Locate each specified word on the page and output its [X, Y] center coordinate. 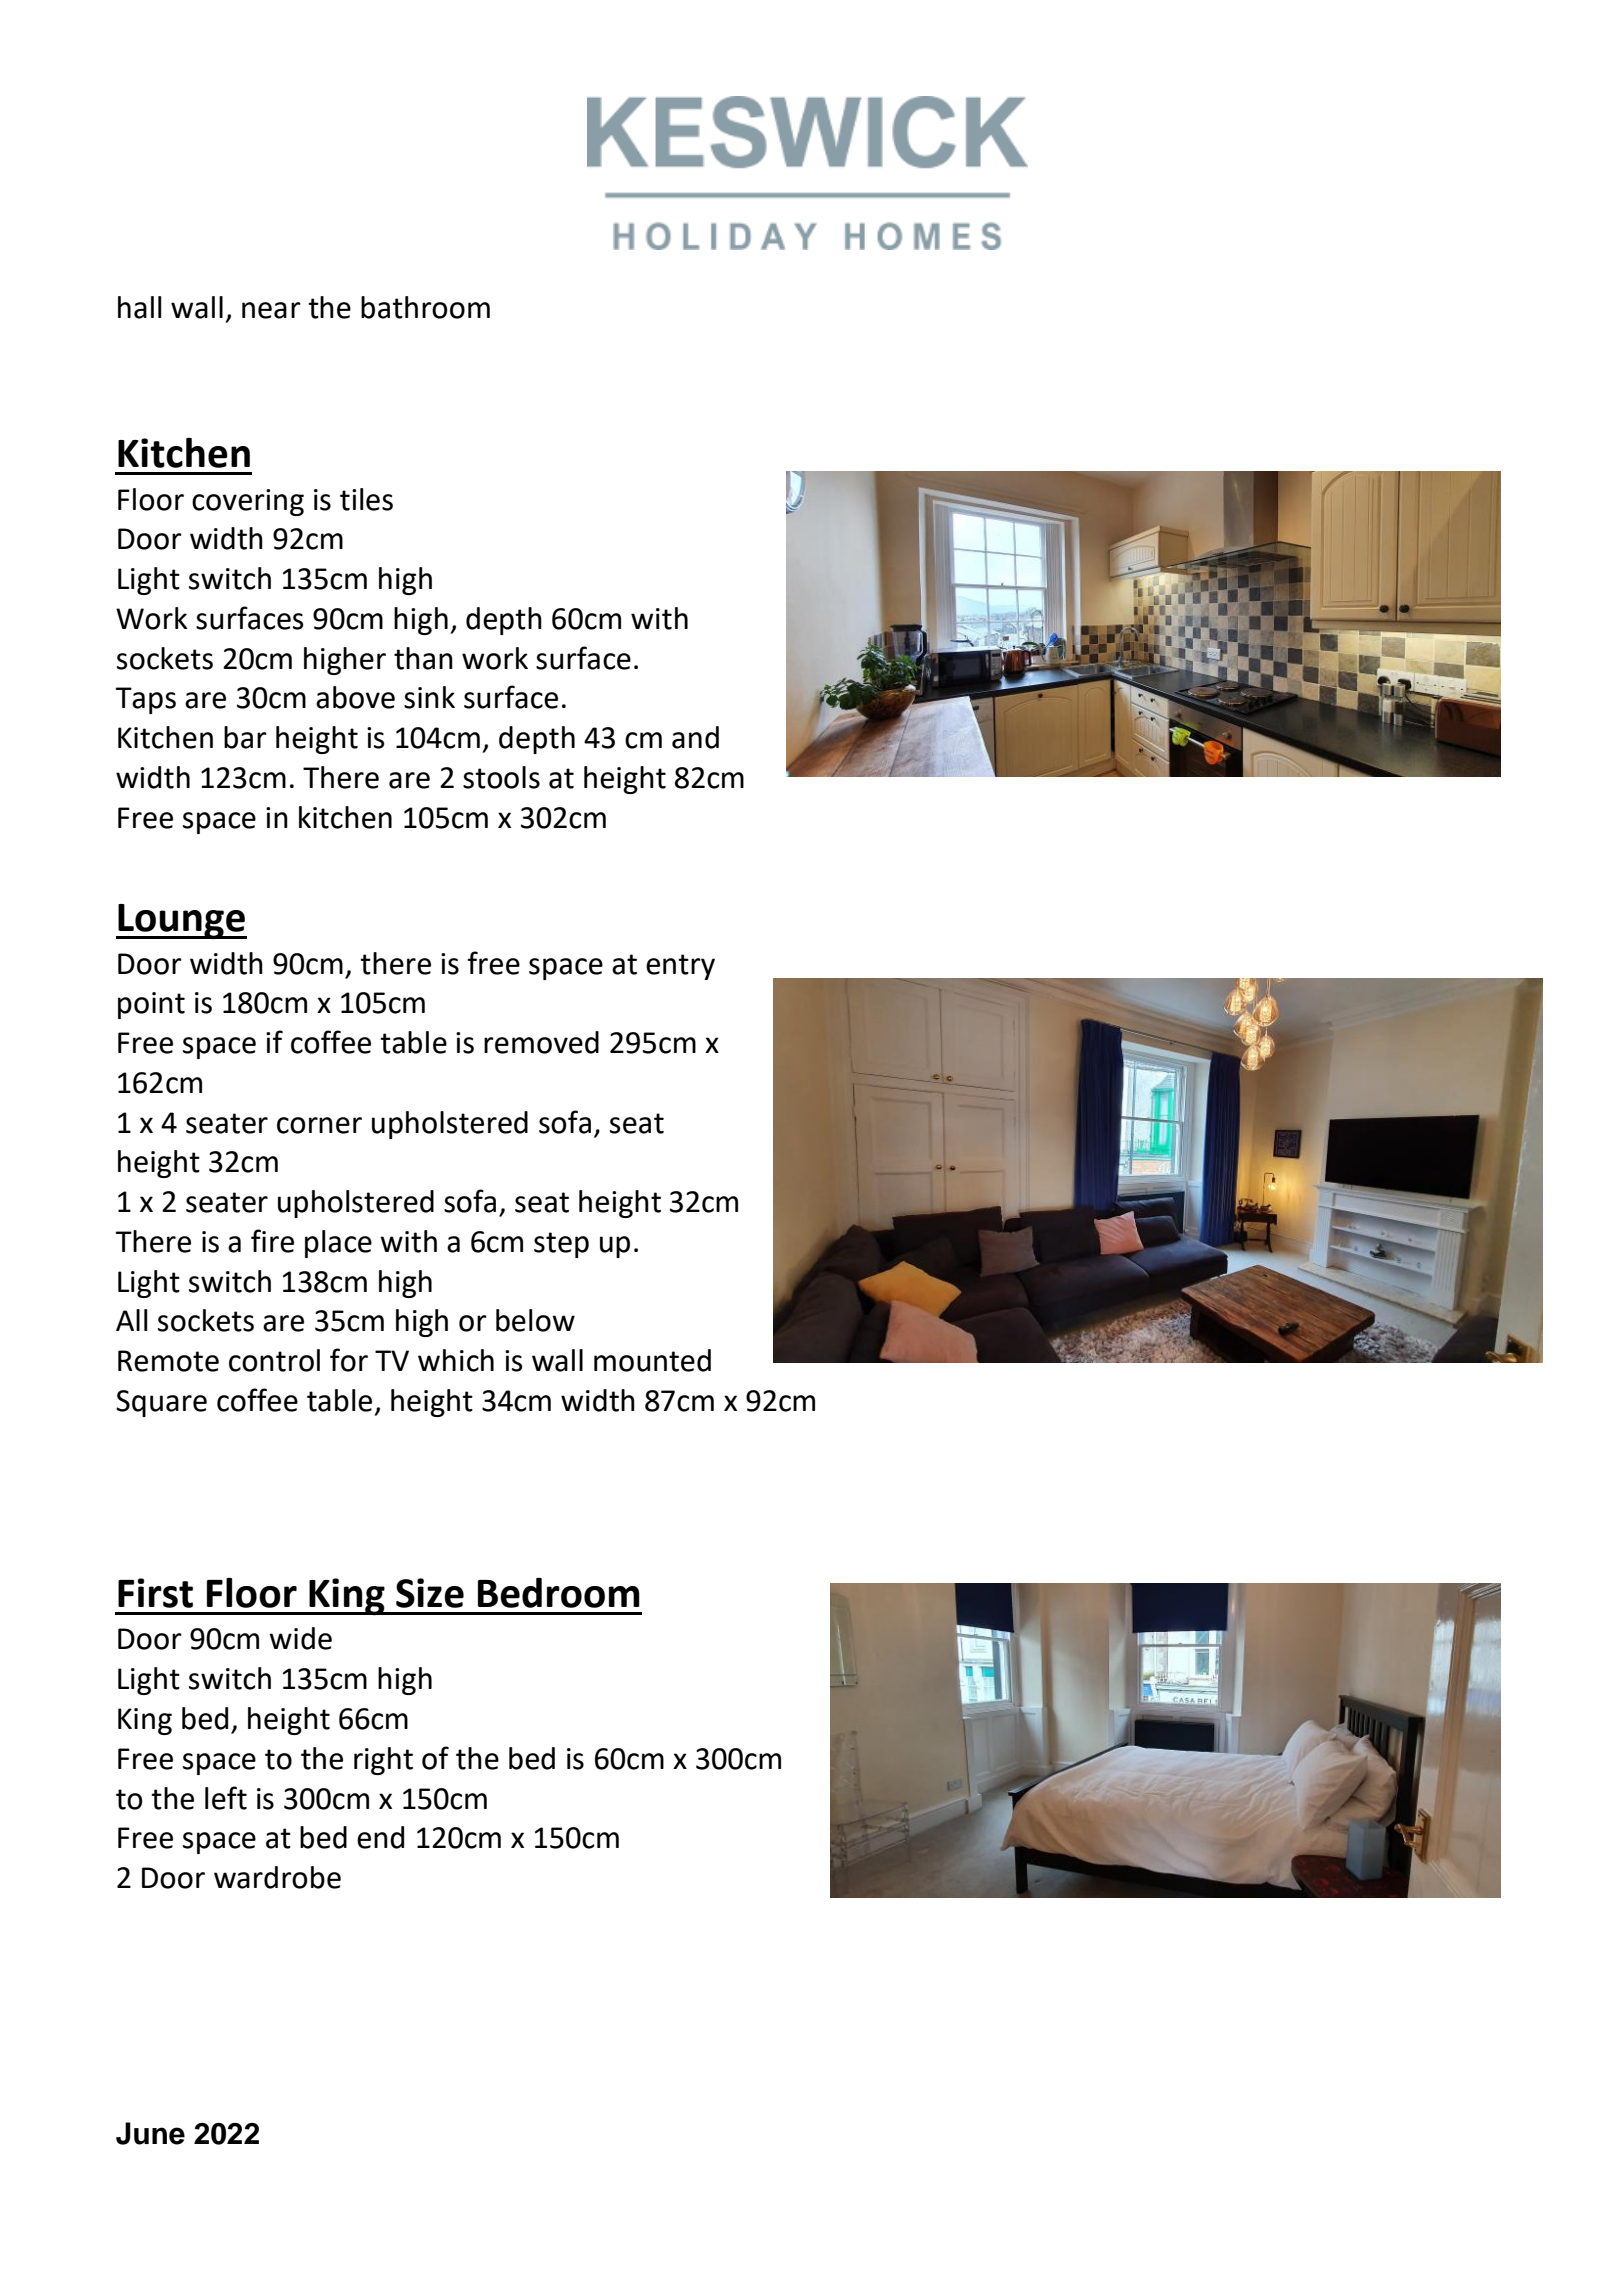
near [271, 310]
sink [429, 697]
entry [680, 967]
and [695, 737]
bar [245, 737]
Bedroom [559, 1593]
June [150, 2133]
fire [272, 1241]
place [338, 1244]
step [561, 1245]
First [155, 1593]
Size [430, 1593]
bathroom [425, 307]
